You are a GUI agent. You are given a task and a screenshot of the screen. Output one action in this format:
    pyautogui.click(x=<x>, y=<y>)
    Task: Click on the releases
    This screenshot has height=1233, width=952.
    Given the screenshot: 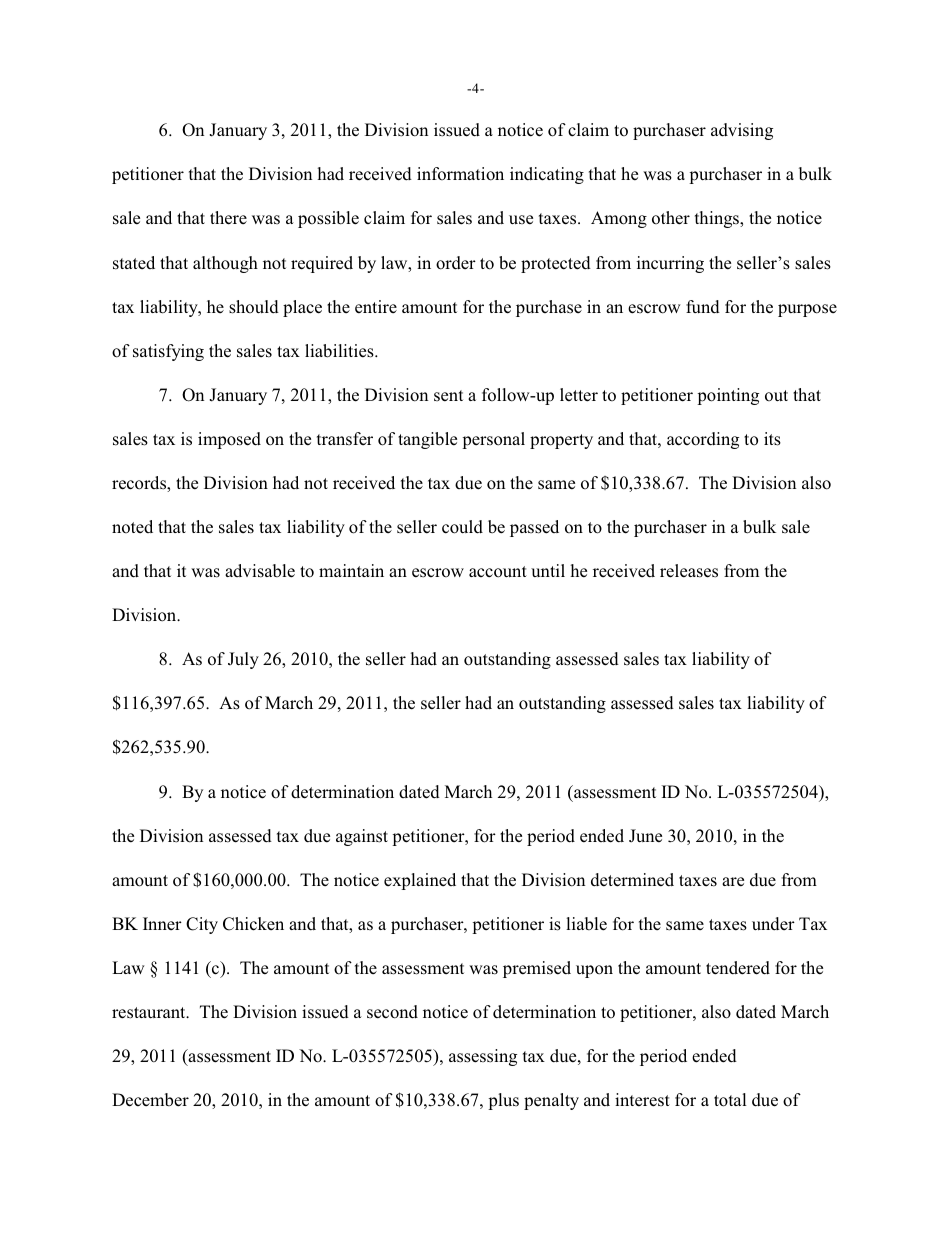 What is the action you would take?
    pyautogui.click(x=689, y=571)
